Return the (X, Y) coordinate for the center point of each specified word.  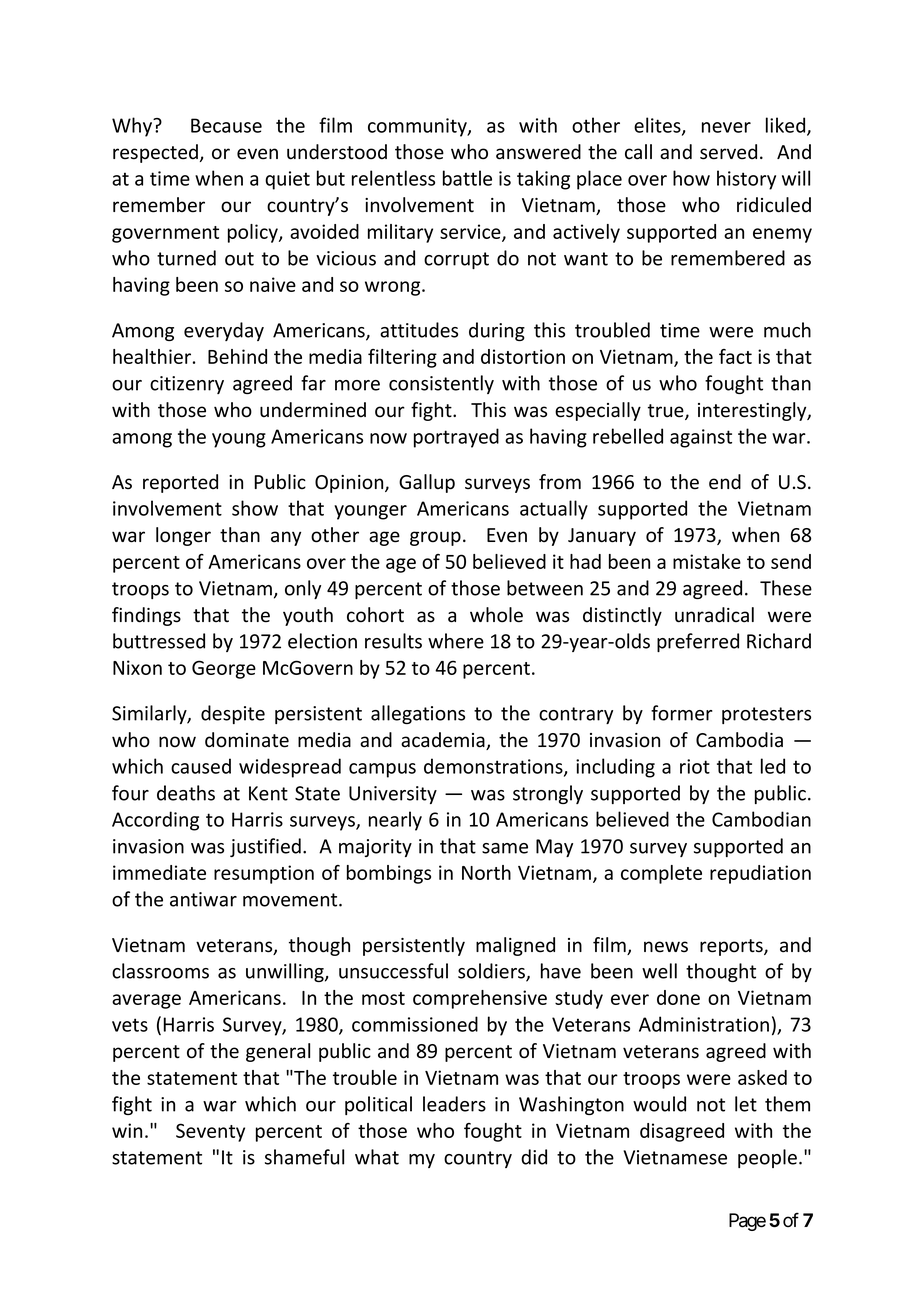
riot (695, 766)
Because (226, 125)
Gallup (427, 483)
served (728, 152)
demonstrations (494, 767)
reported (180, 483)
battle (467, 178)
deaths (186, 793)
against (701, 438)
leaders (454, 1104)
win (127, 1130)
